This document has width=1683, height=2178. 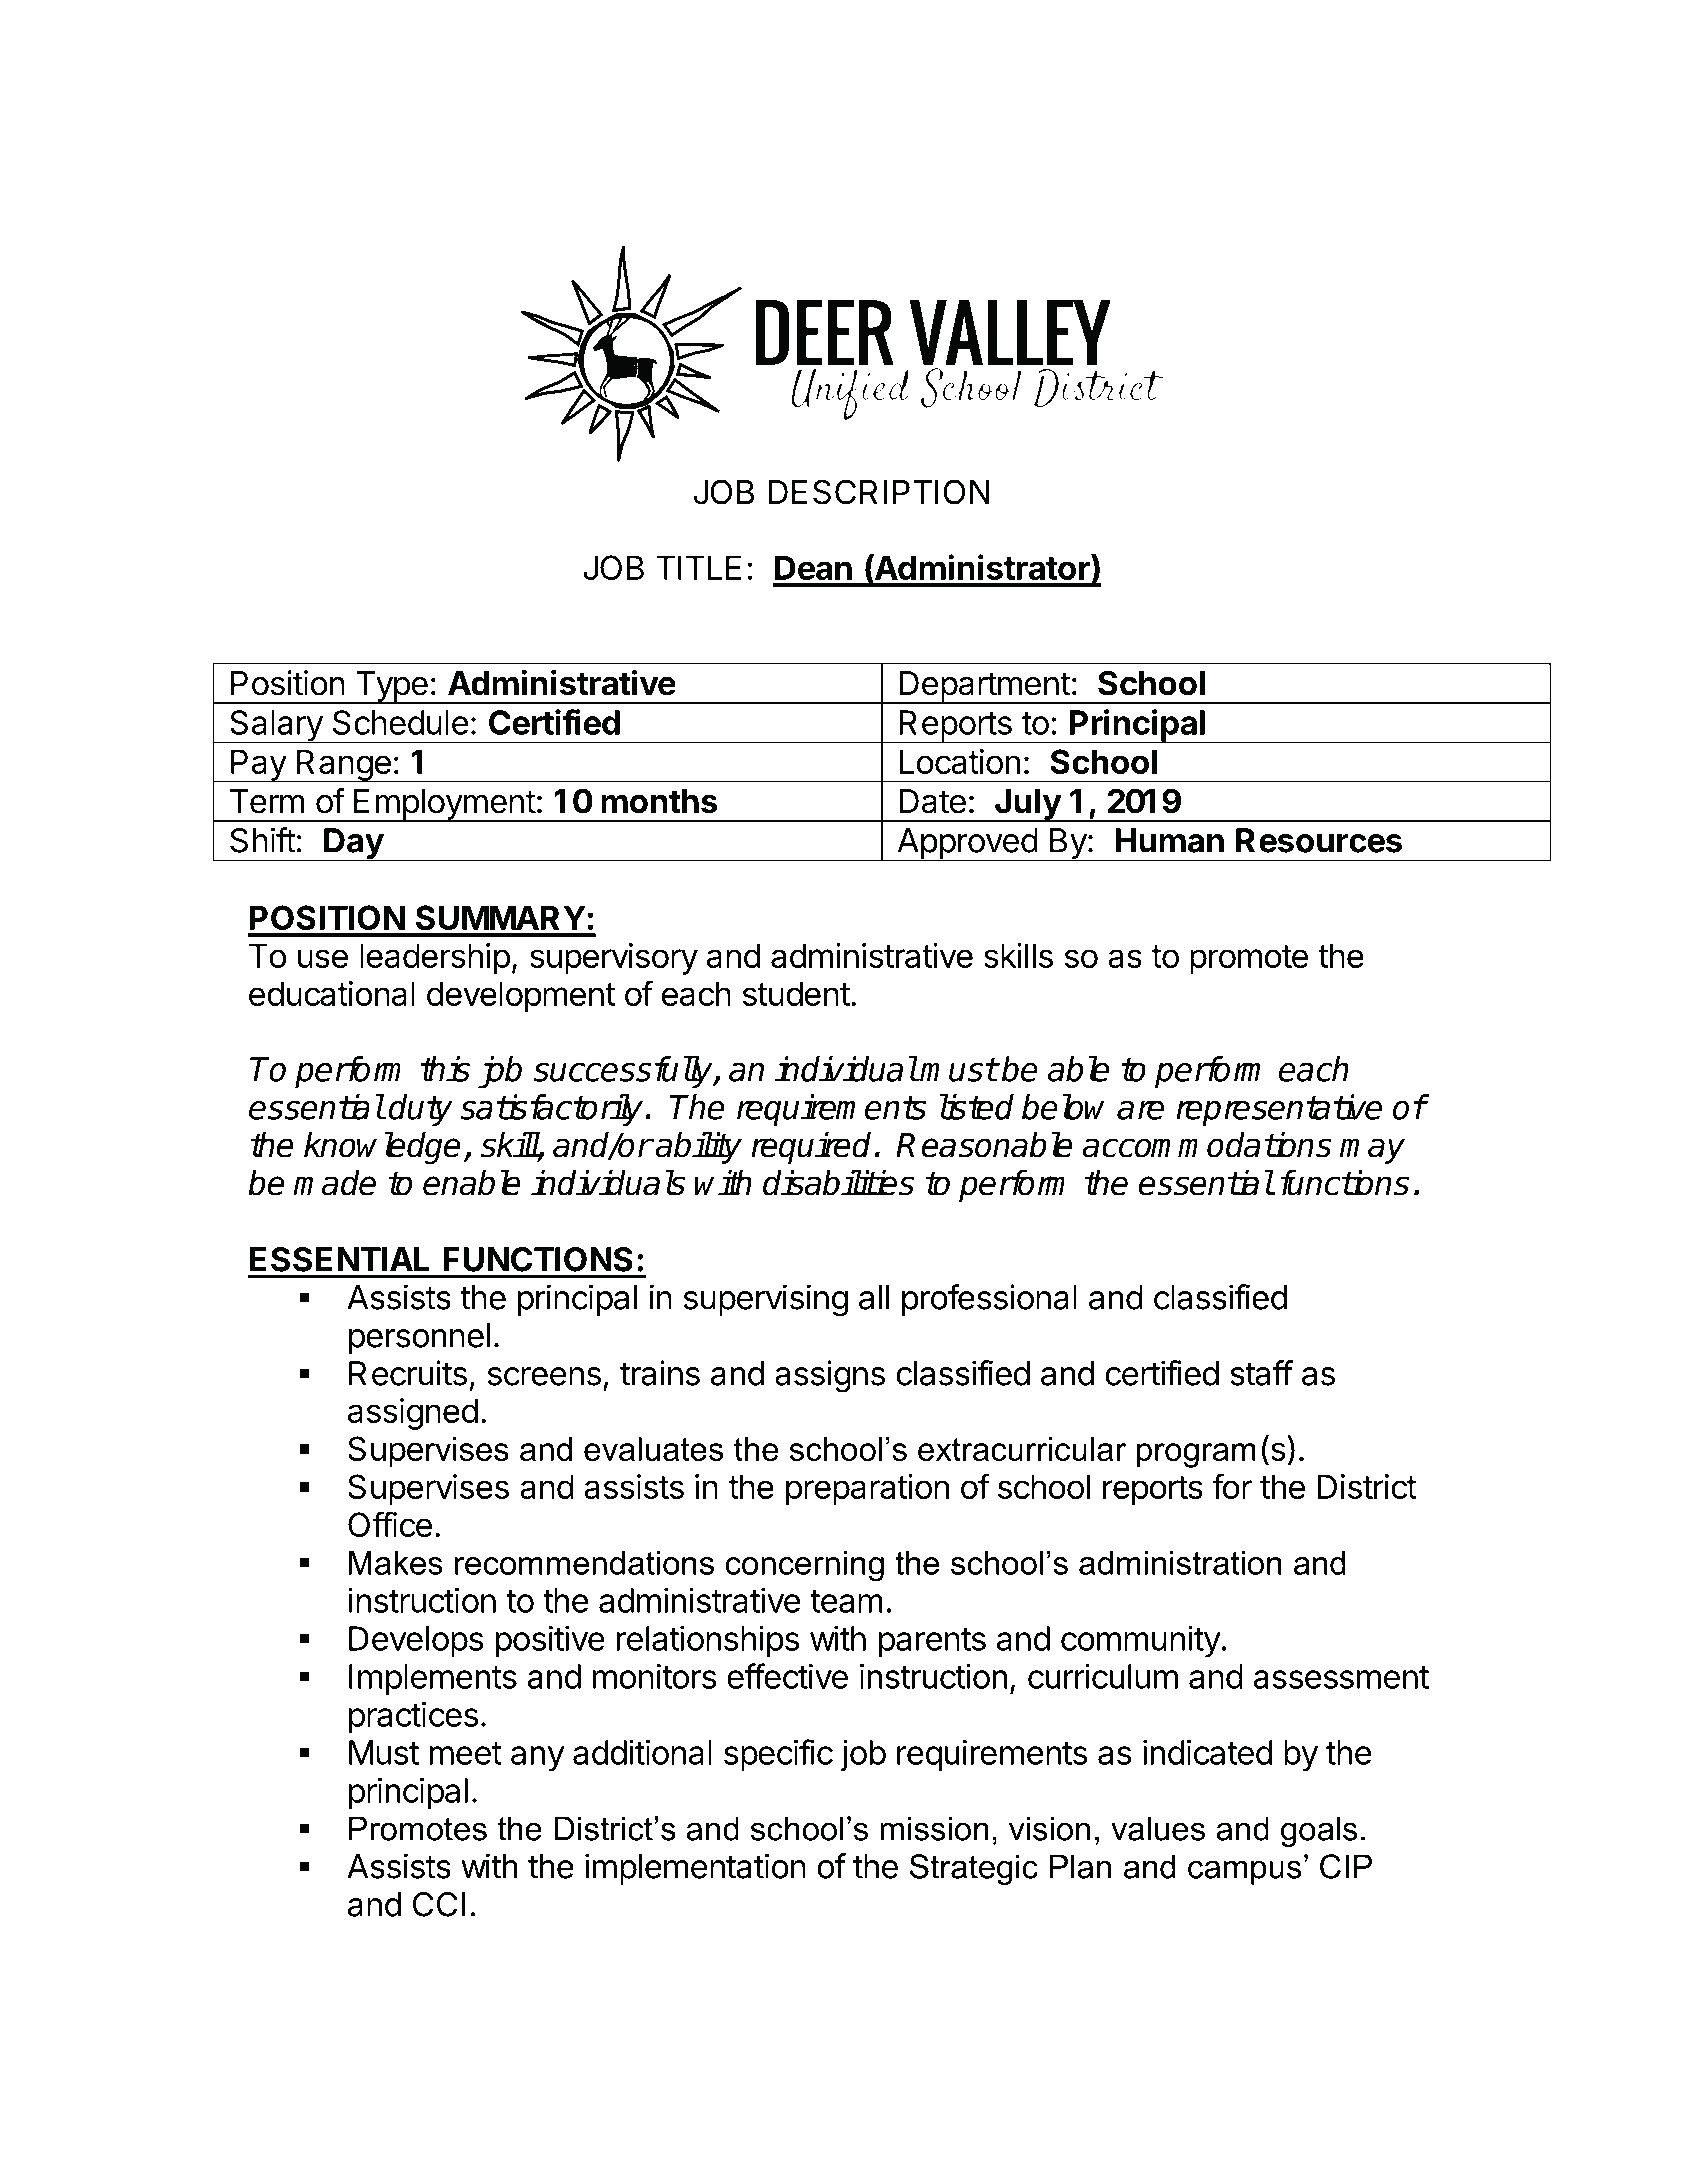 I want to click on CCI, so click(x=439, y=1904).
